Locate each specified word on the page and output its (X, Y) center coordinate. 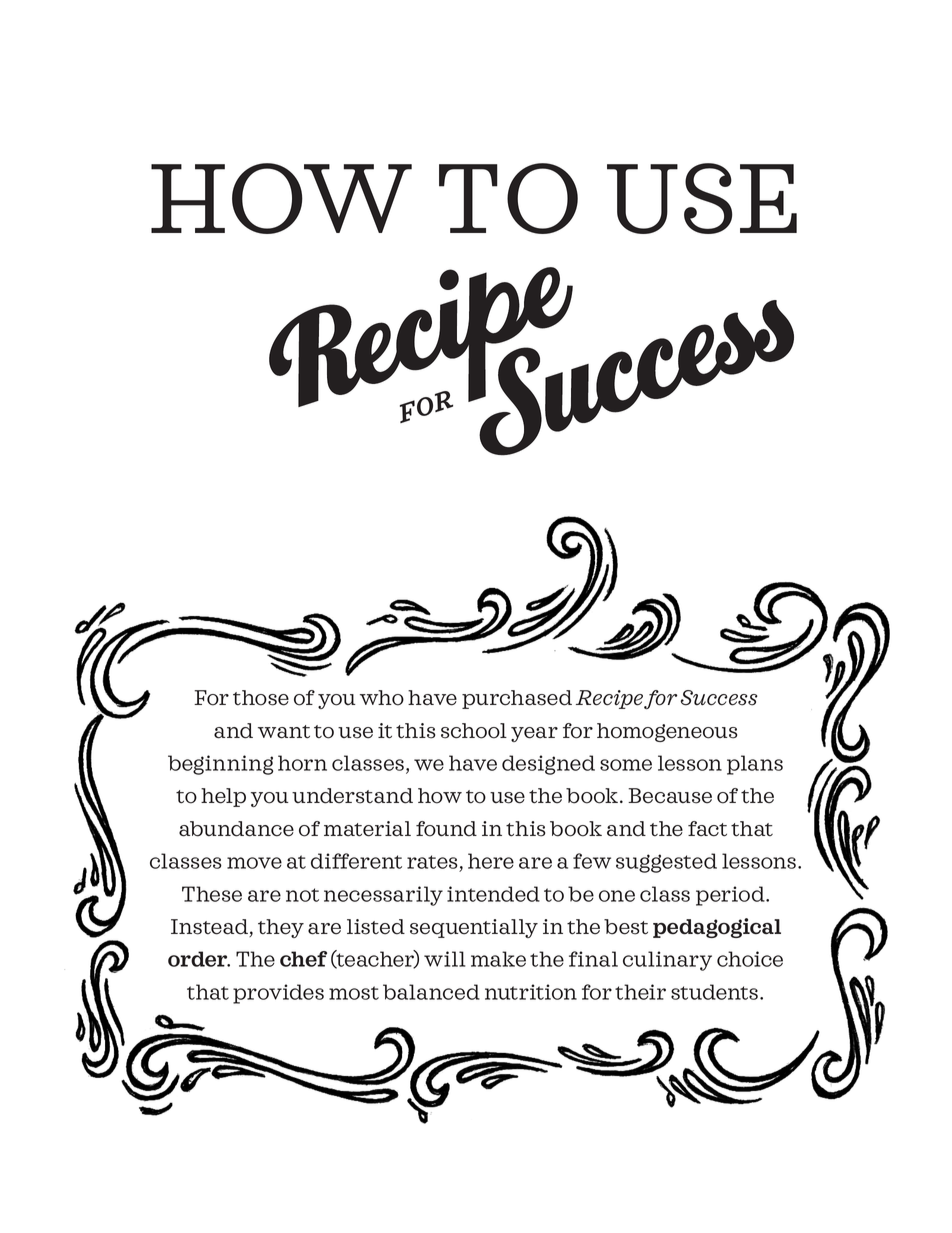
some (626, 765)
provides (278, 994)
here (491, 861)
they (281, 928)
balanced (431, 992)
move (254, 863)
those (261, 698)
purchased (517, 699)
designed (548, 765)
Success (719, 698)
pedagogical (717, 928)
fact (707, 829)
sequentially (474, 928)
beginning (220, 765)
